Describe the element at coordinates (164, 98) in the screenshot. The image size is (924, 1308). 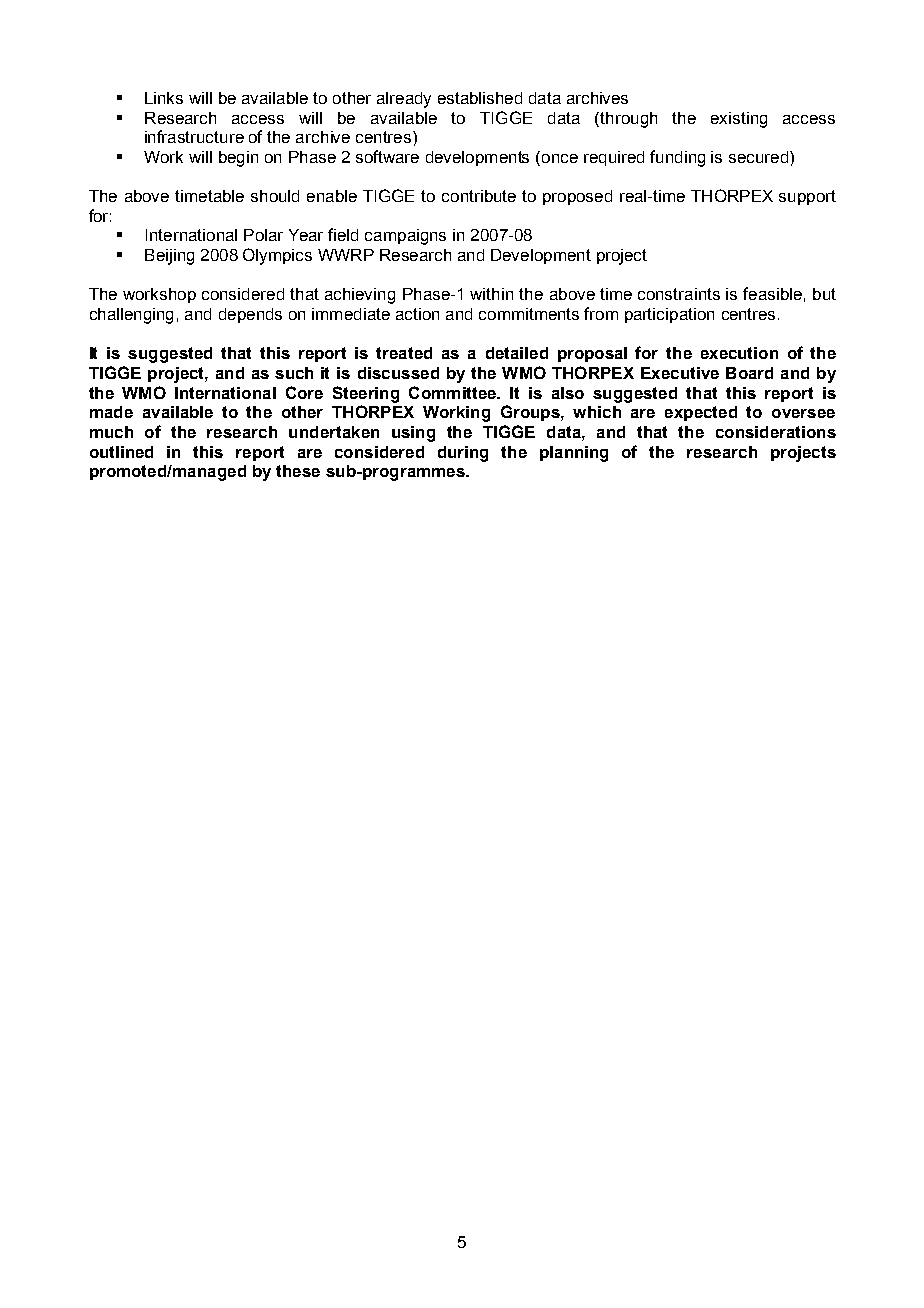
I see `Links` at that location.
